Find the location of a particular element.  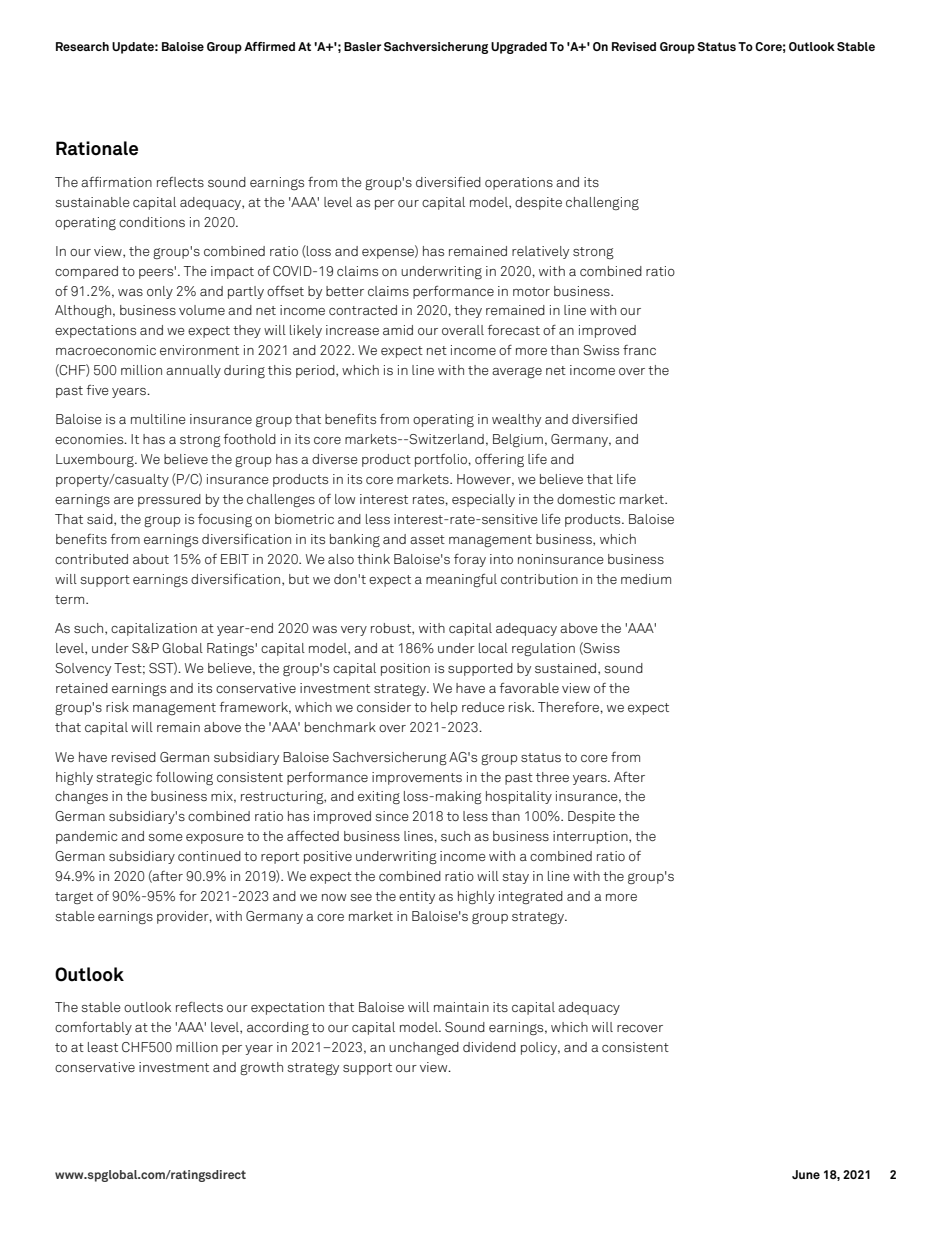

amid is located at coordinates (398, 330).
